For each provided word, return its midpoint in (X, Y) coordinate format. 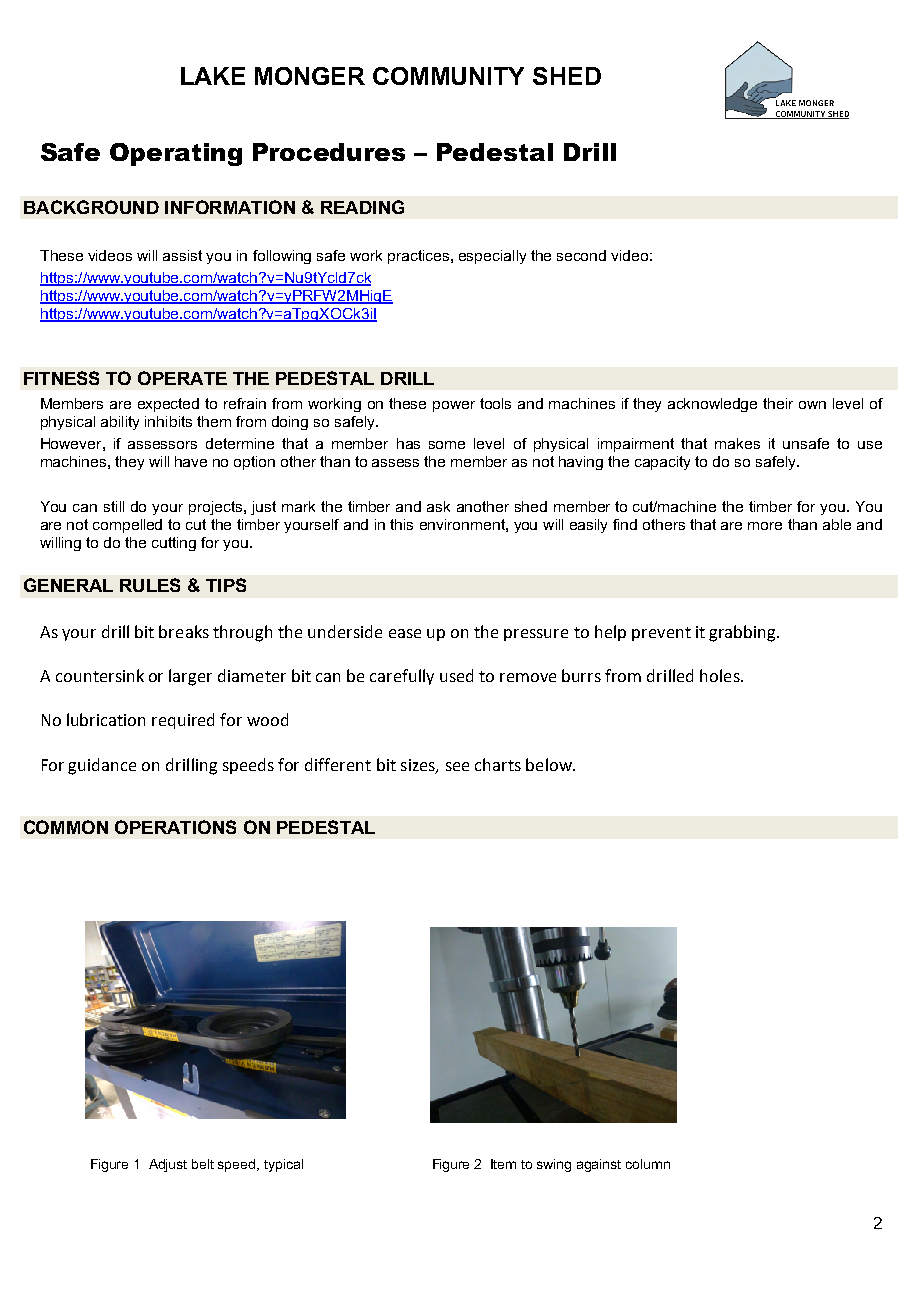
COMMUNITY (448, 76)
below (550, 764)
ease (405, 633)
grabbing (743, 633)
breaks (184, 631)
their (778, 403)
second (581, 255)
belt (203, 1164)
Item (503, 1164)
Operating (176, 154)
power (454, 406)
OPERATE (182, 378)
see (457, 766)
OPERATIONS (175, 827)
